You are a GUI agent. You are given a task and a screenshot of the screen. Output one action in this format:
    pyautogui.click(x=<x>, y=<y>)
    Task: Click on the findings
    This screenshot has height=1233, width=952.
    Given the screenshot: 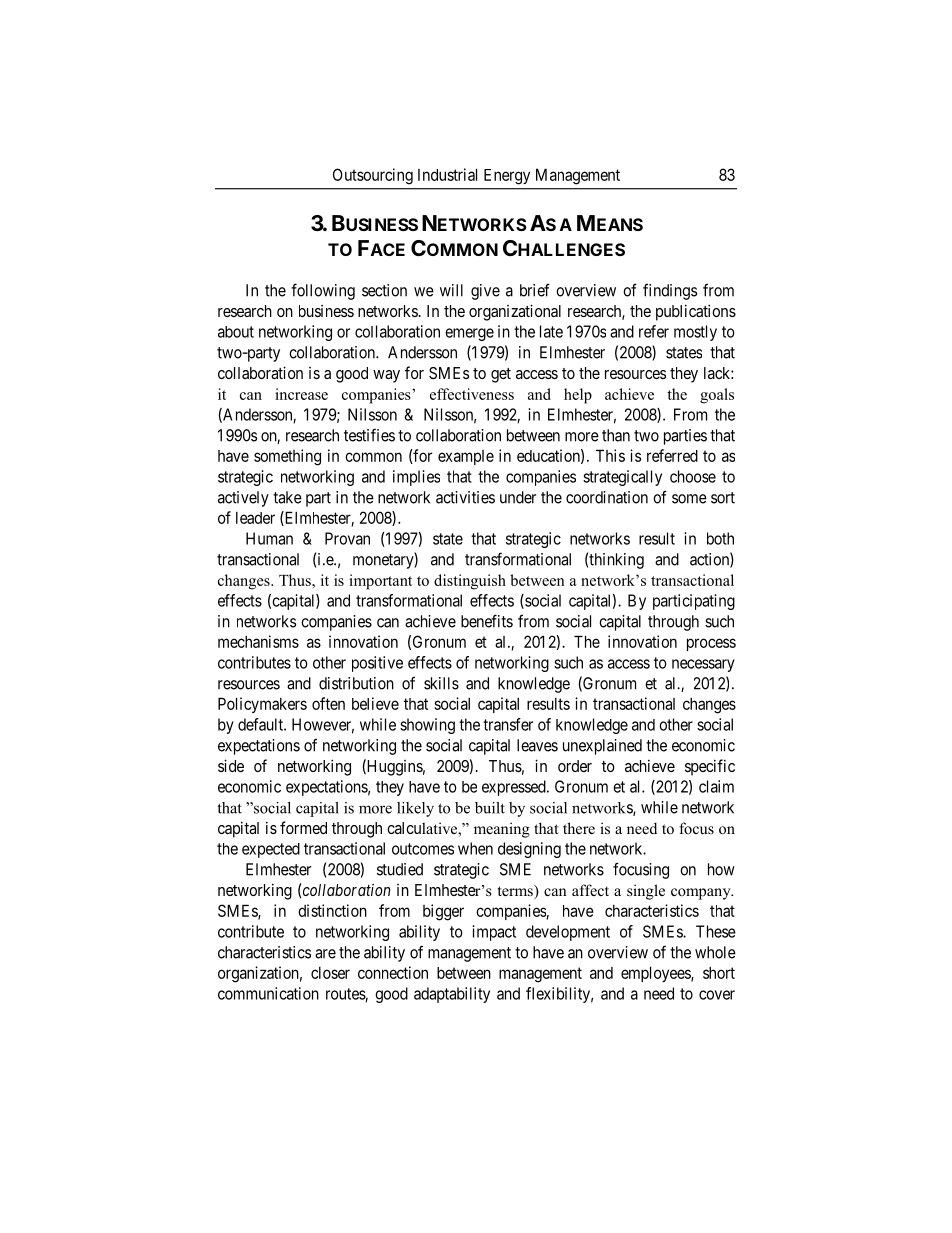 What is the action you would take?
    pyautogui.click(x=670, y=291)
